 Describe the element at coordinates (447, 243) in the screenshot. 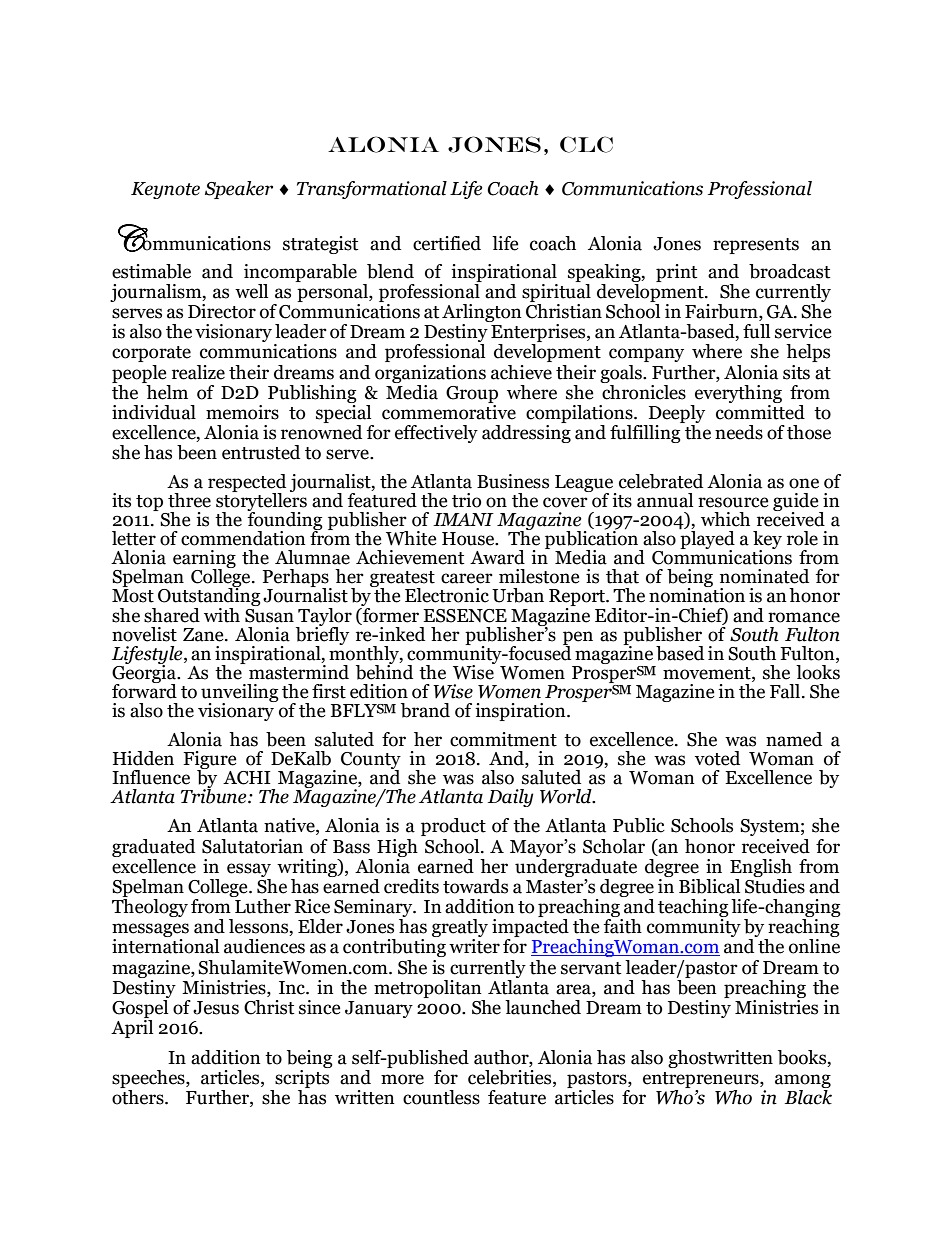

I see `certified` at that location.
